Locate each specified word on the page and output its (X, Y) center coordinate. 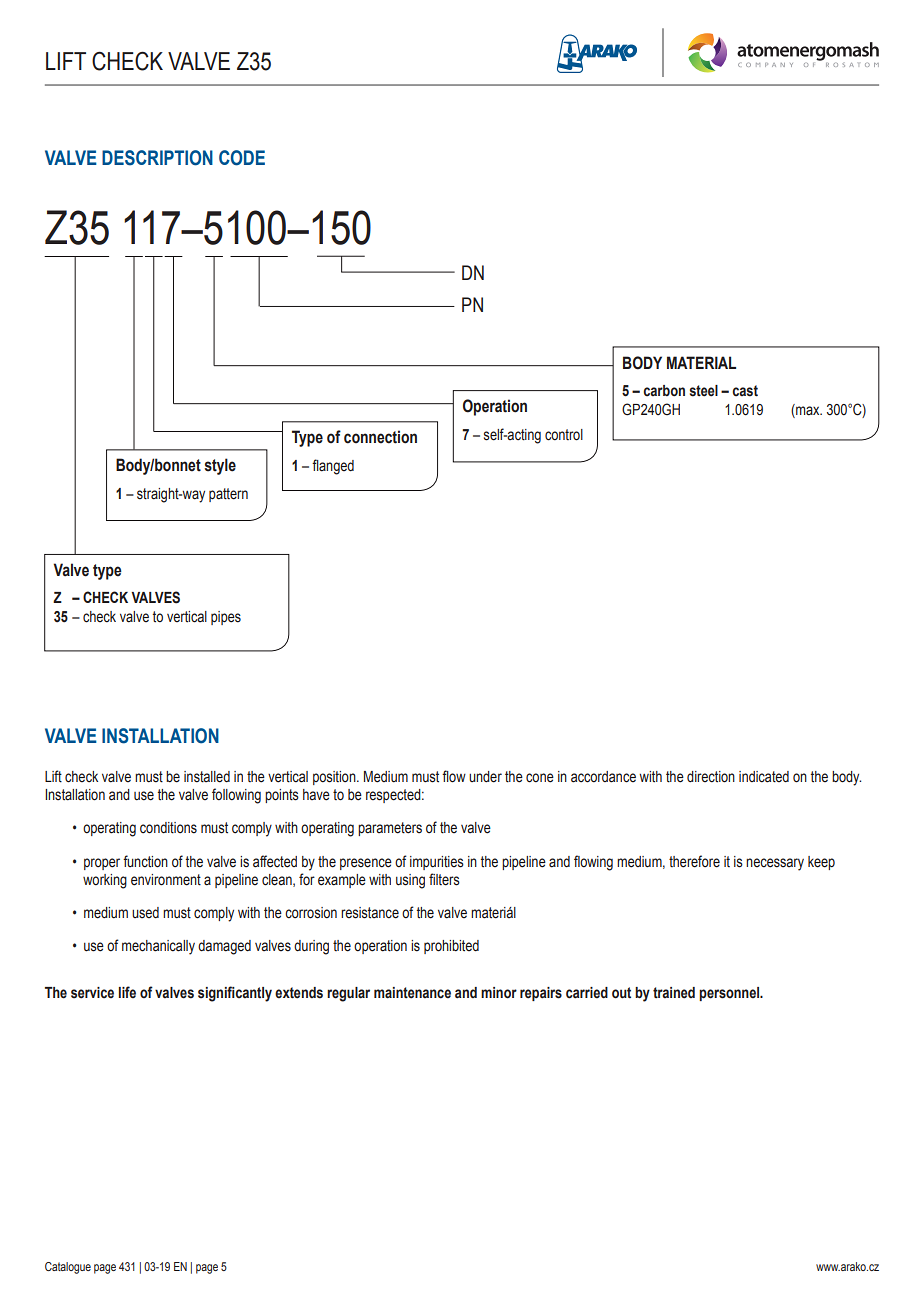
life (127, 992)
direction (711, 777)
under (485, 777)
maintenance (412, 993)
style (220, 466)
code (242, 158)
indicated (764, 777)
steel (704, 391)
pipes (226, 618)
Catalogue (68, 1268)
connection (380, 437)
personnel (730, 994)
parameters (390, 829)
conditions (168, 828)
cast (745, 391)
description (157, 158)
